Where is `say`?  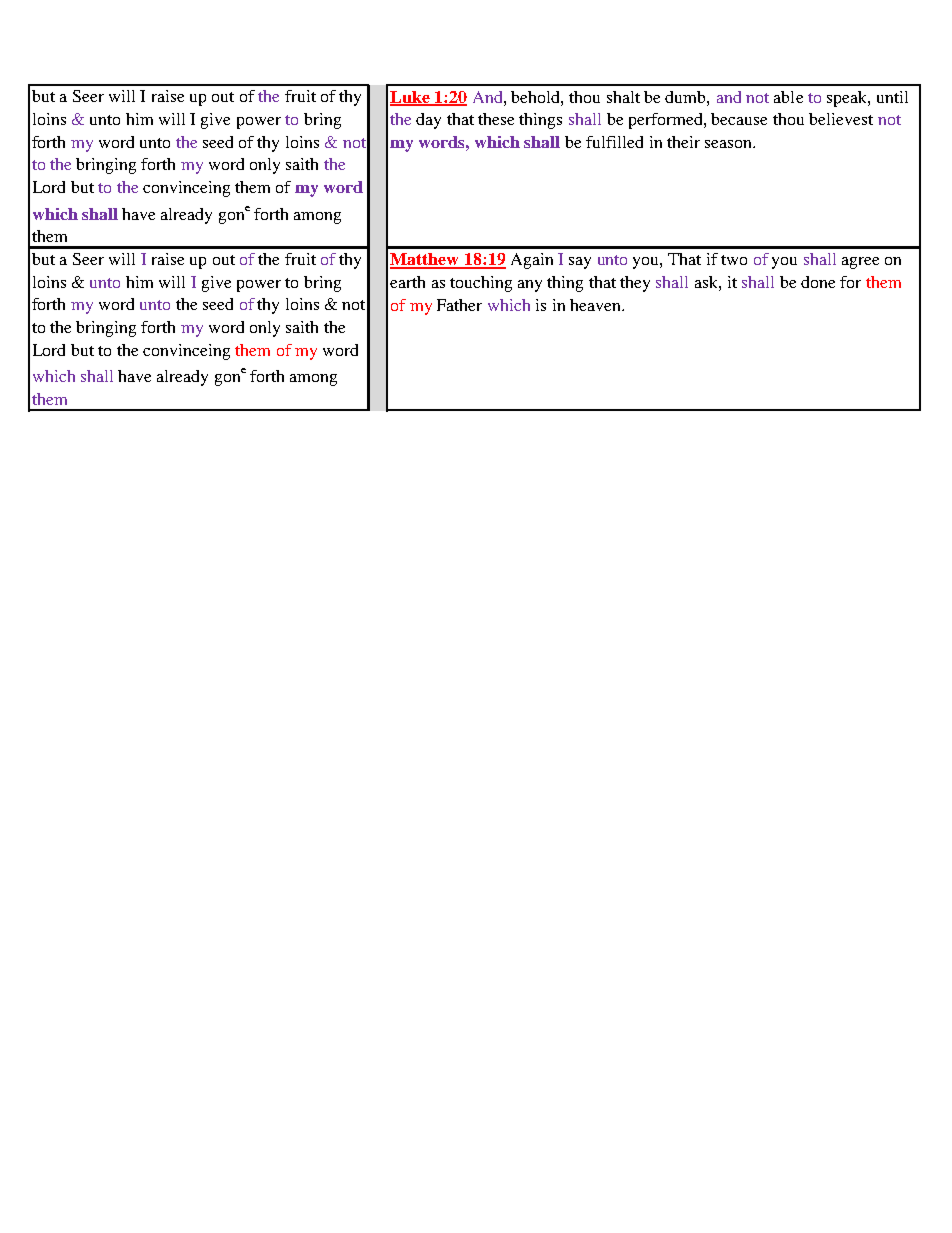 say is located at coordinates (580, 263).
